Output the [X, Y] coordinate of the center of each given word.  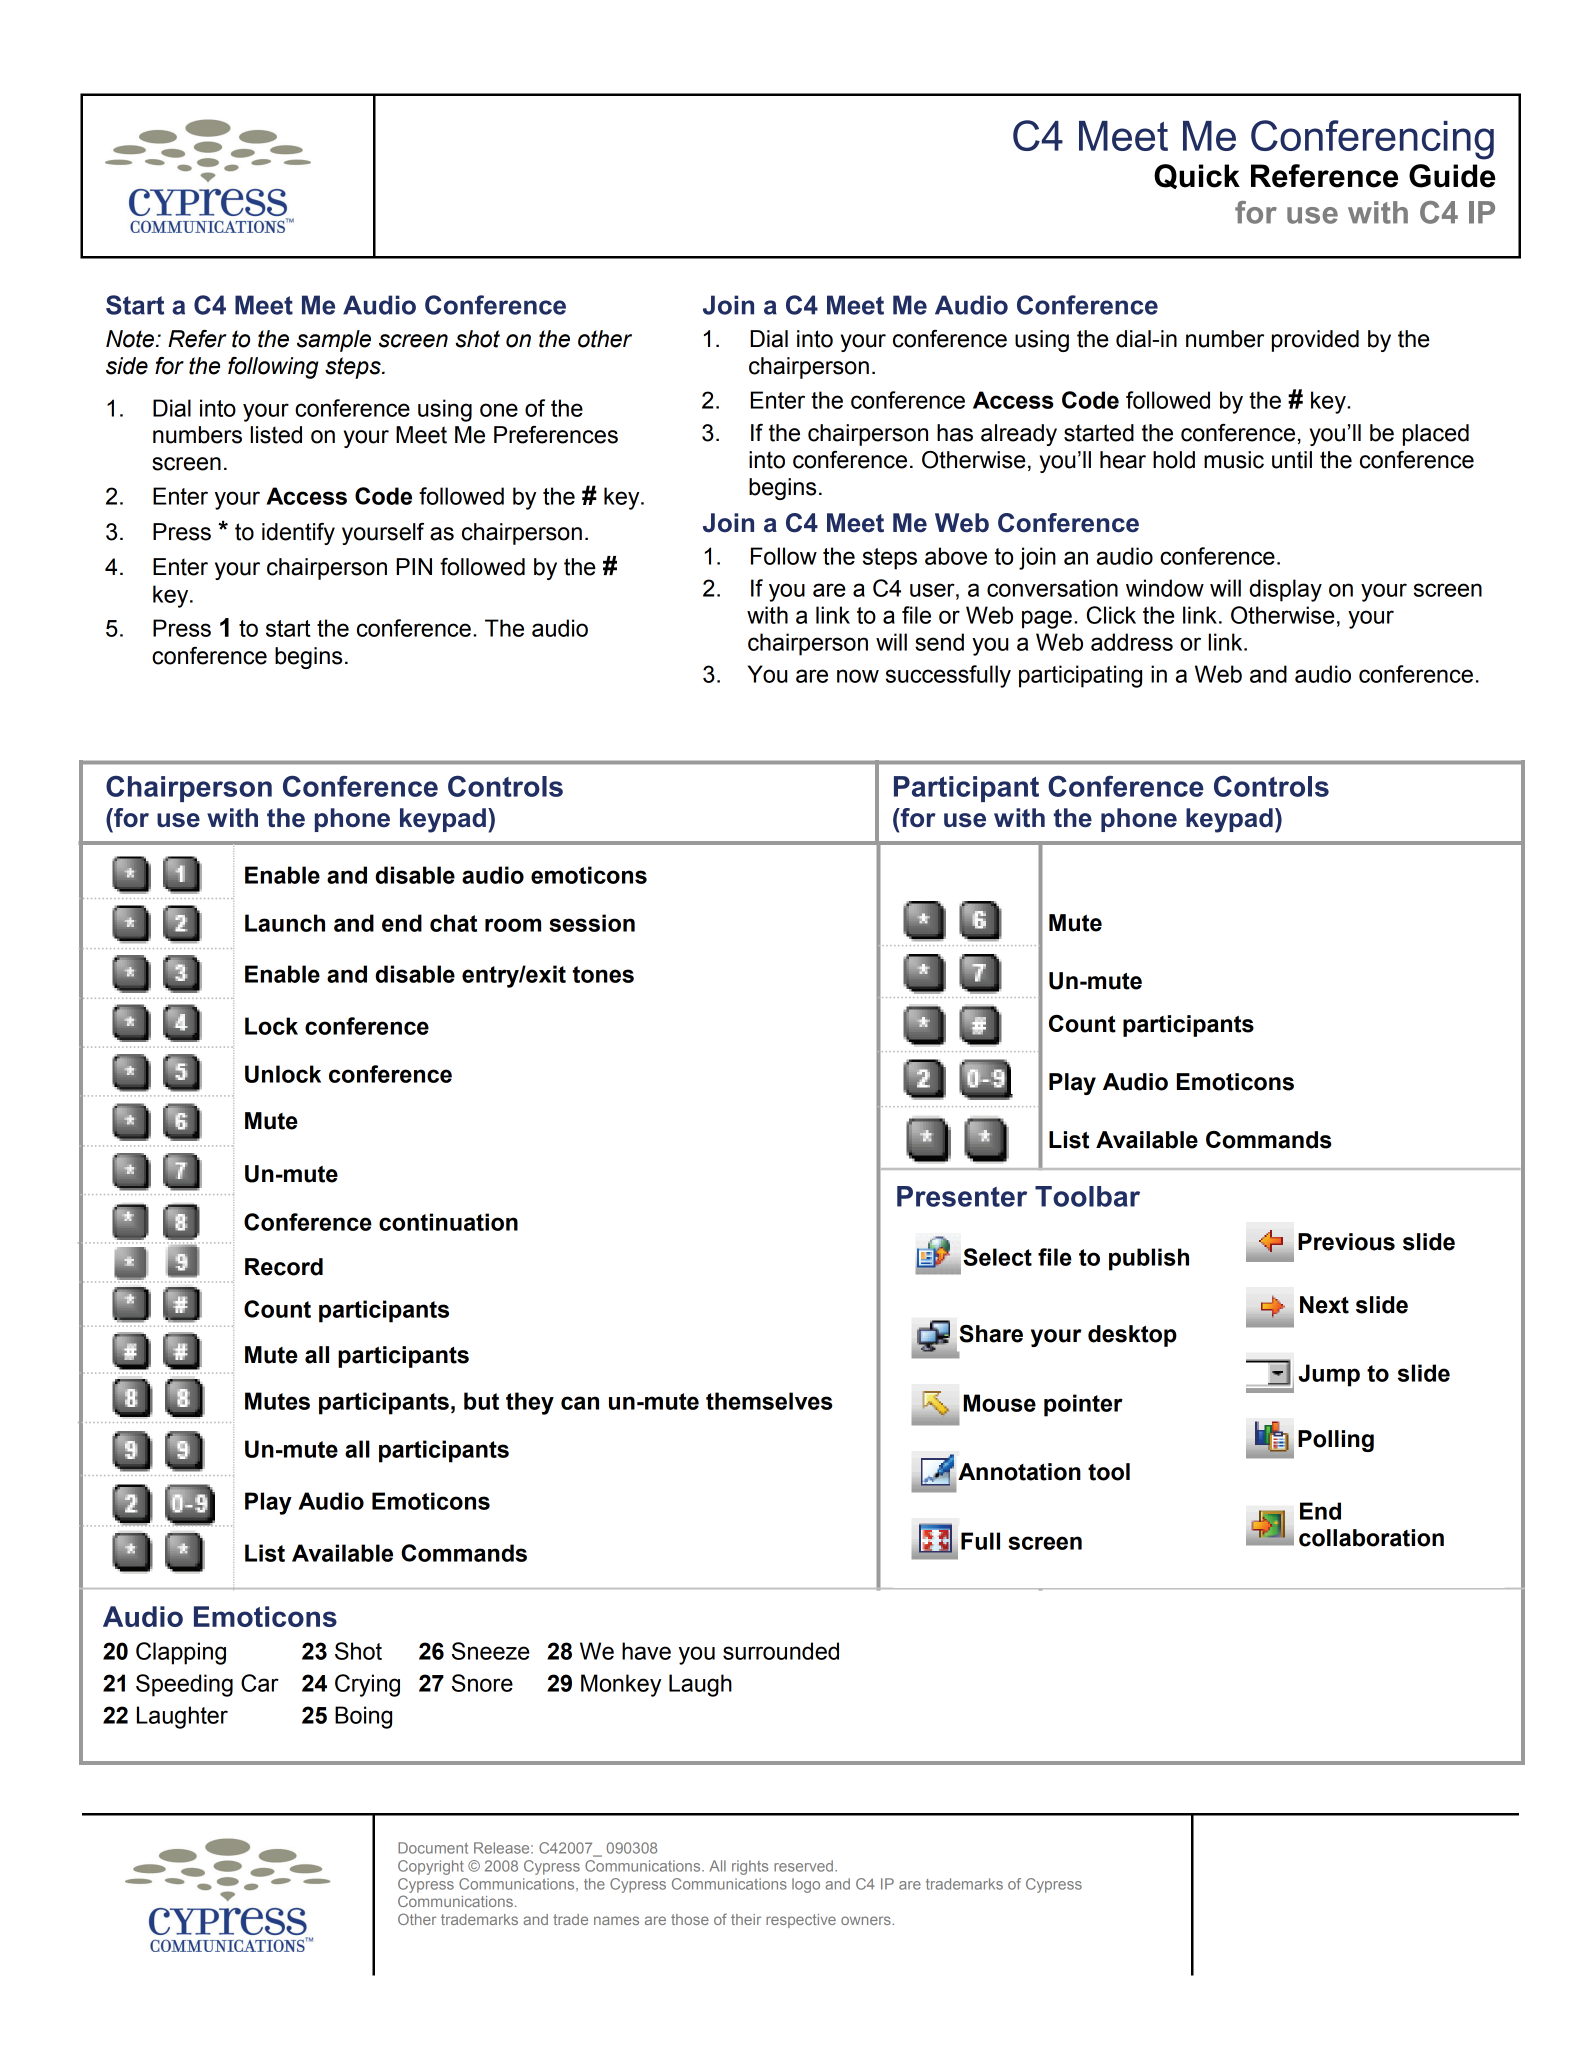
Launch [285, 923]
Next [1324, 1305]
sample [334, 341]
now [858, 676]
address [1132, 642]
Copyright [431, 1867]
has [955, 433]
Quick [1197, 176]
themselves [769, 1401]
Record [284, 1267]
